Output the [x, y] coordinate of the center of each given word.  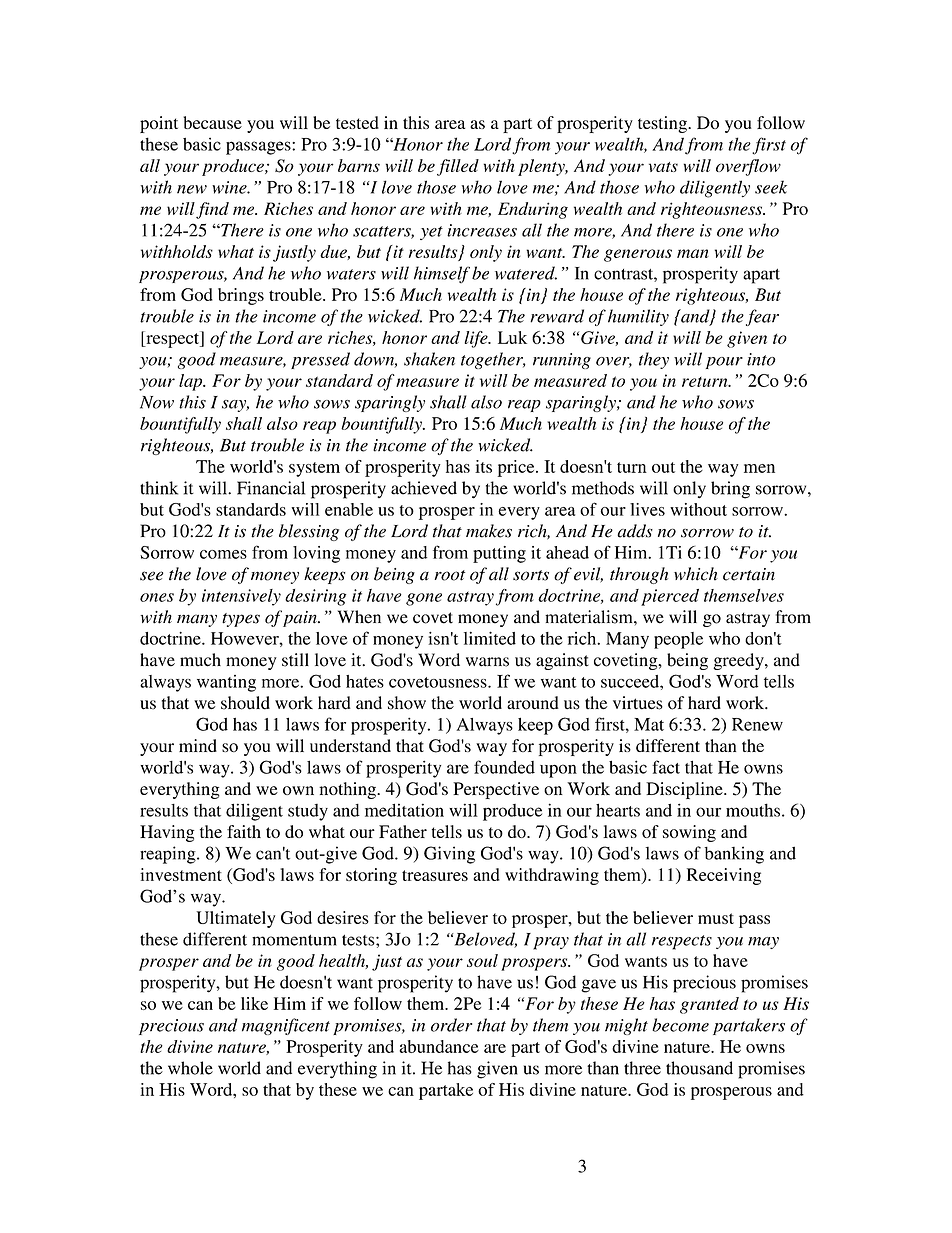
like [254, 1003]
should [245, 703]
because [212, 122]
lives [647, 509]
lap [192, 382]
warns [487, 662]
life [477, 339]
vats [663, 167]
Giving [449, 855]
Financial [271, 488]
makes [489, 531]
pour [724, 363]
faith [244, 831]
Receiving [724, 876]
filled [458, 167]
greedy [739, 661]
